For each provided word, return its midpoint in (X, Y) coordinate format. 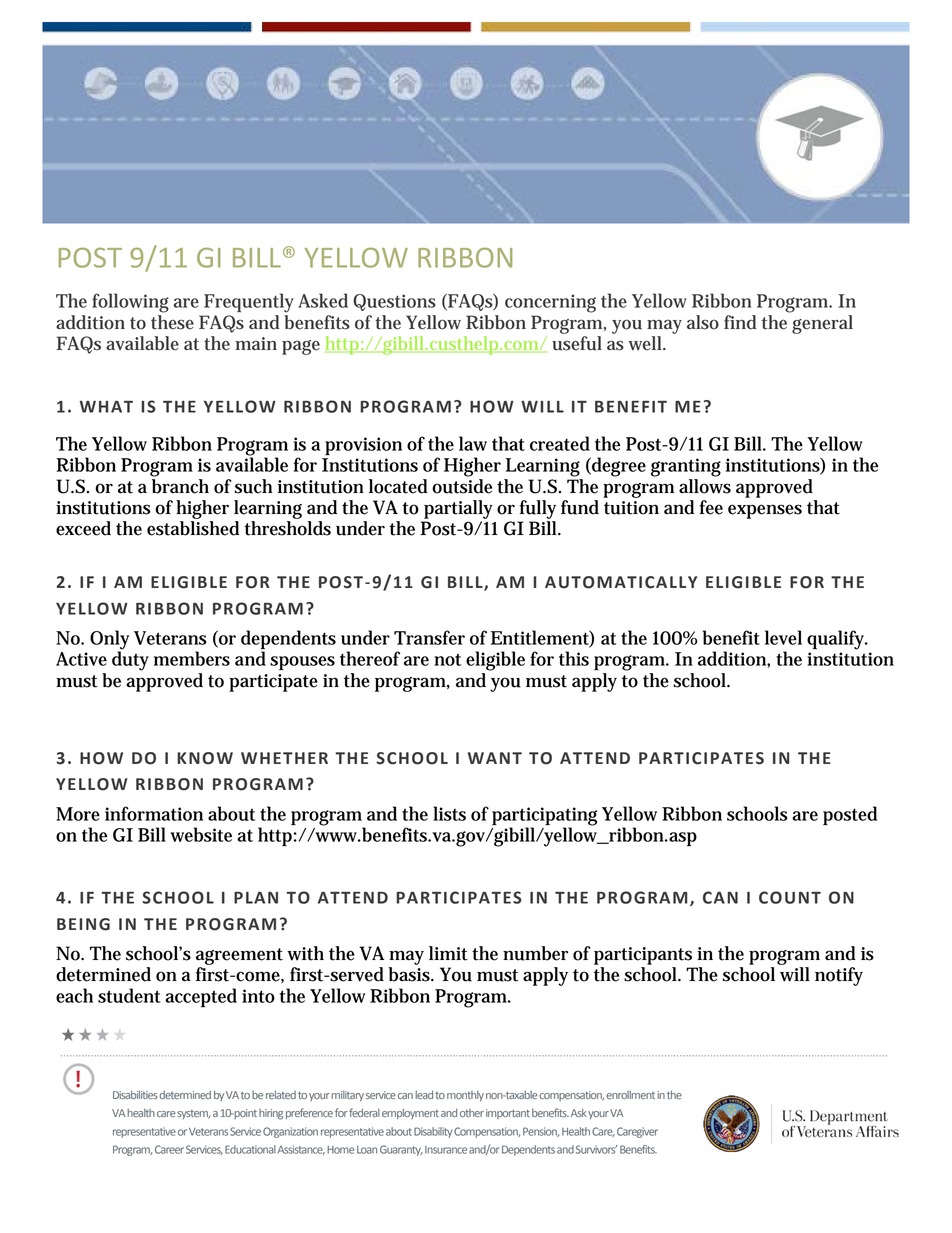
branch (180, 486)
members (192, 658)
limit (448, 953)
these (172, 322)
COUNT (790, 897)
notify (839, 976)
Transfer (429, 637)
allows (705, 486)
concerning (550, 303)
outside (462, 486)
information (154, 813)
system (193, 1114)
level (783, 637)
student (129, 995)
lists (449, 813)
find (740, 322)
